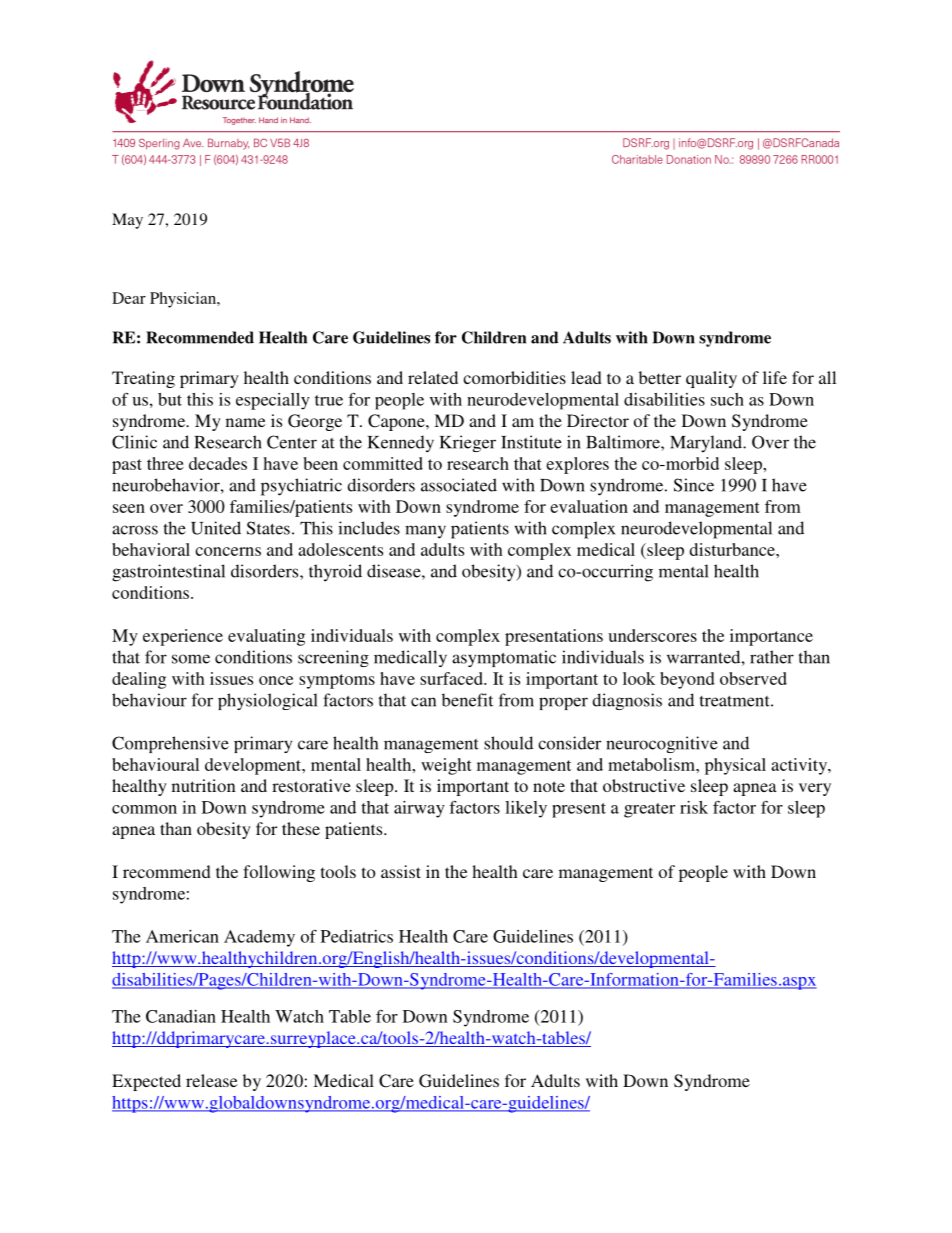 This page has height=1233, width=952. What do you see at coordinates (218, 463) in the page?
I see `decades` at bounding box center [218, 463].
